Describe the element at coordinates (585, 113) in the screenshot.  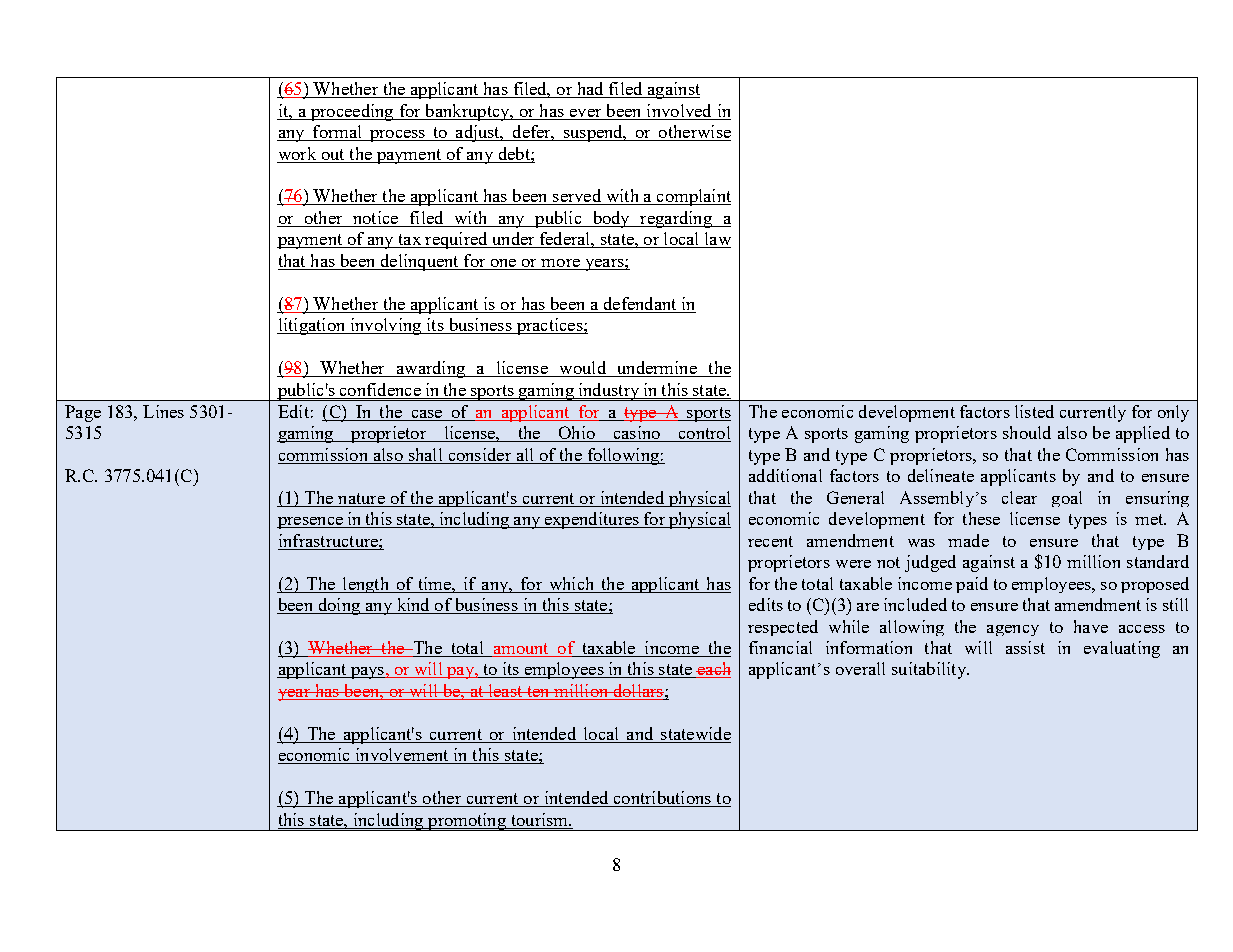
I see `ever` at that location.
